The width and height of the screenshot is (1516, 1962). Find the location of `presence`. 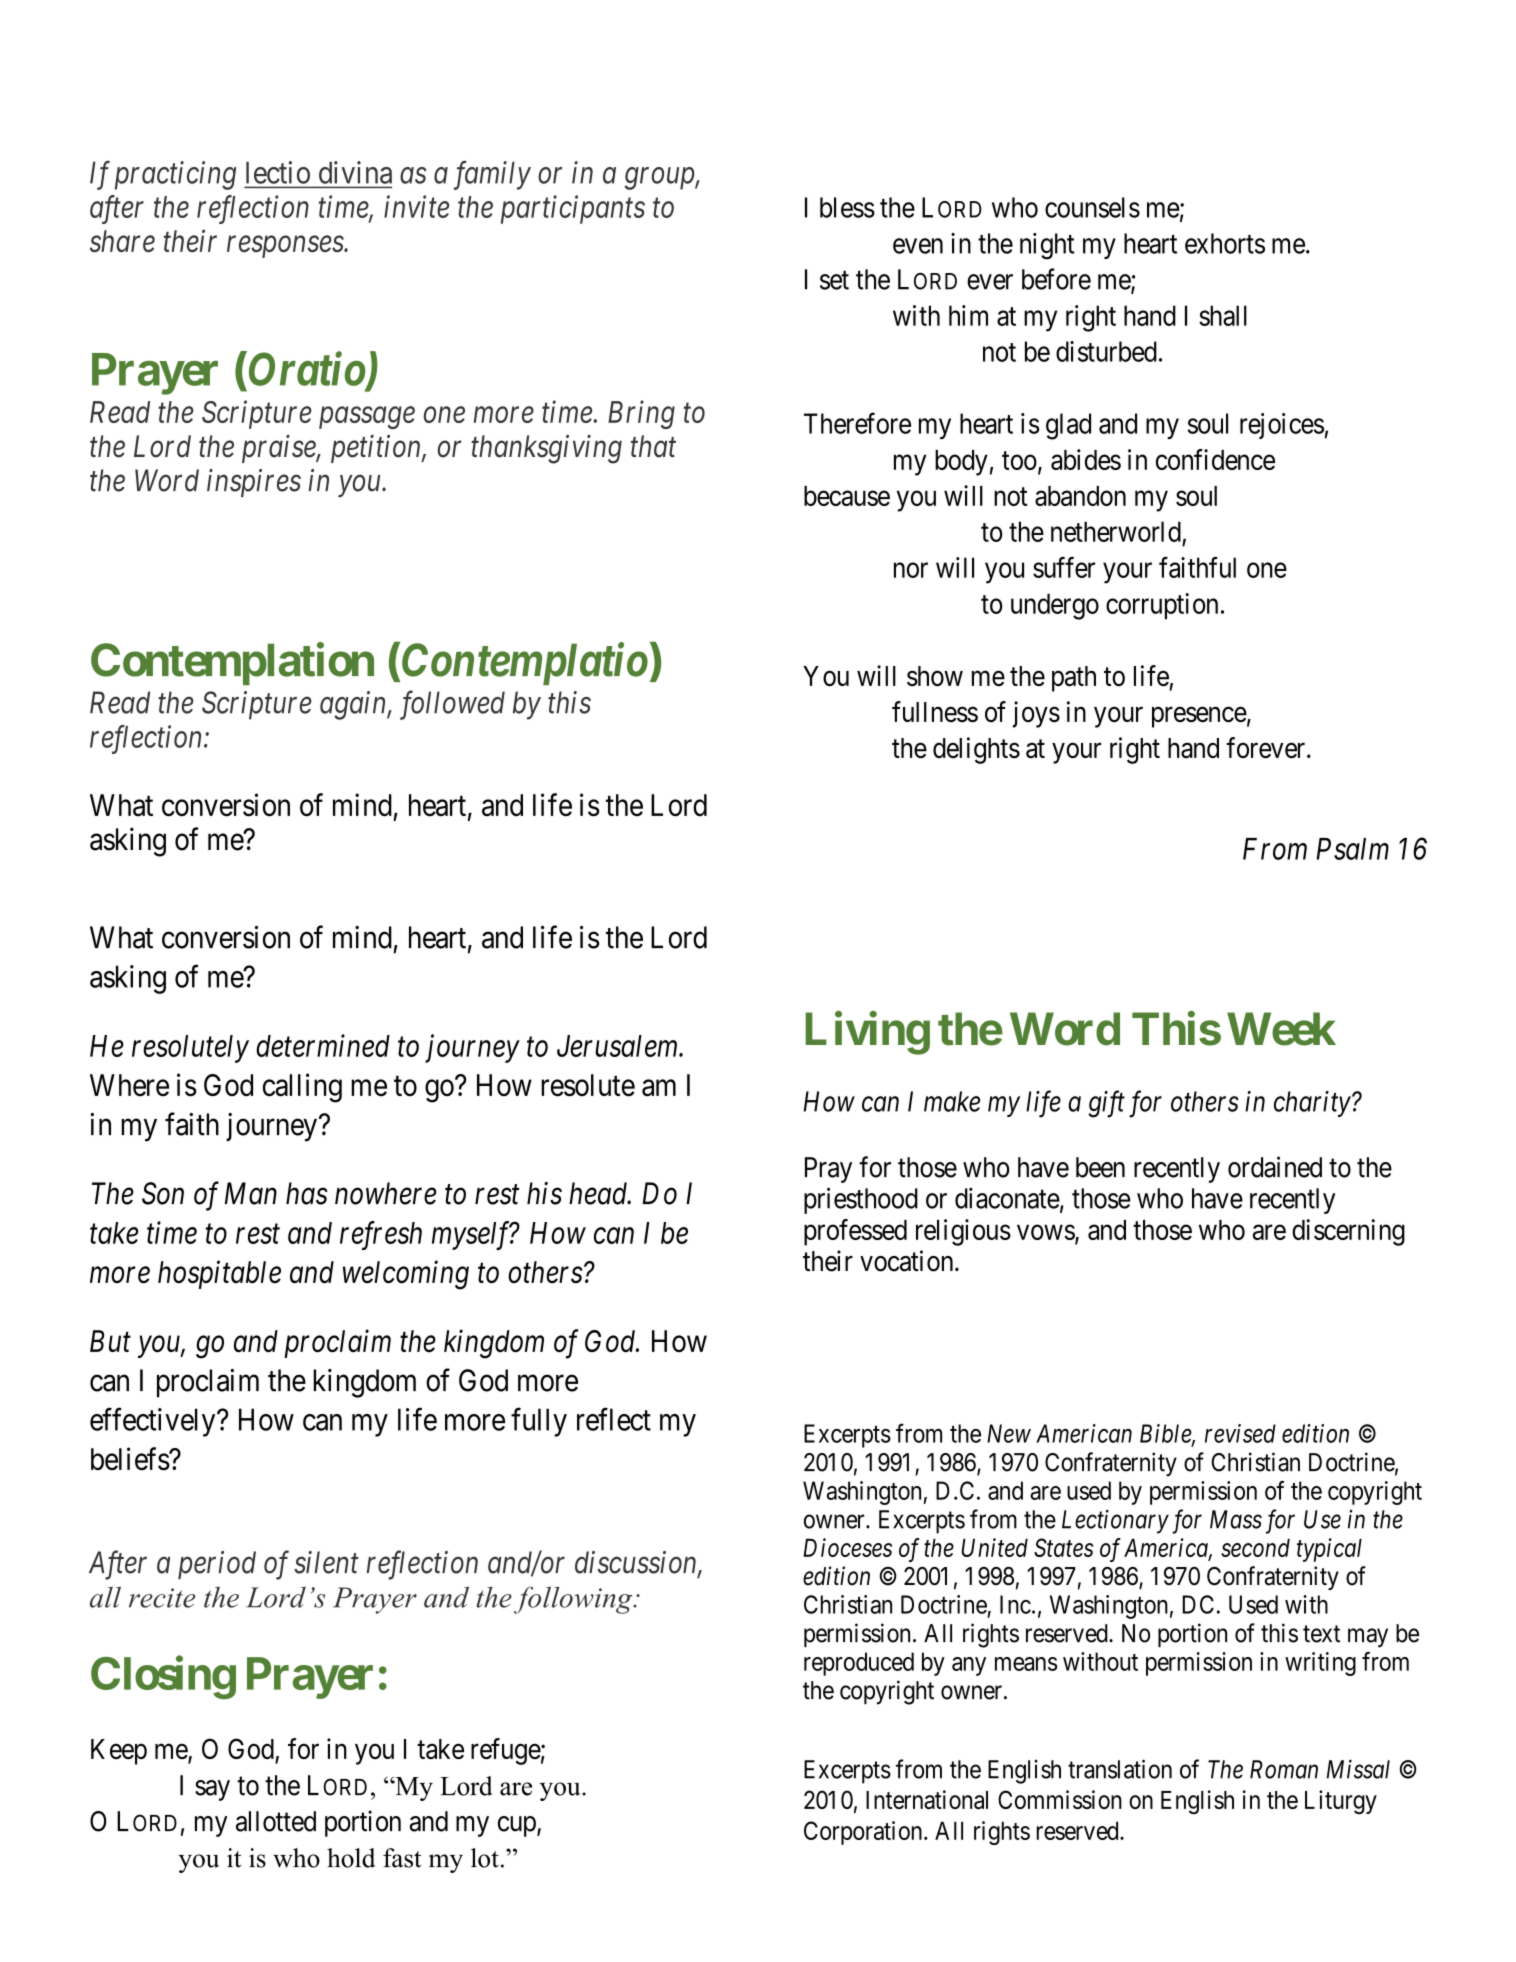

presence is located at coordinates (1199, 717).
